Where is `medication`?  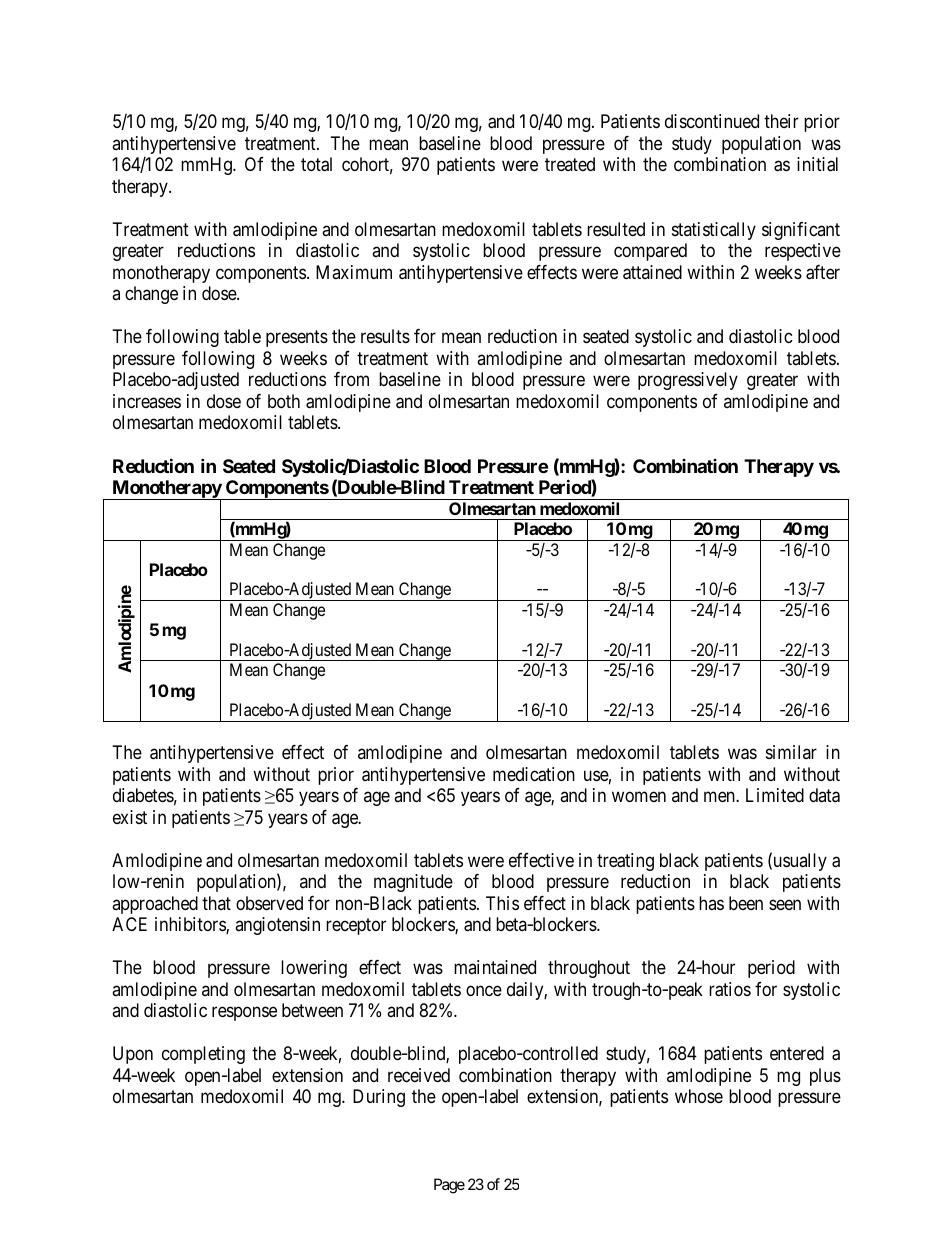
medication is located at coordinates (534, 774).
